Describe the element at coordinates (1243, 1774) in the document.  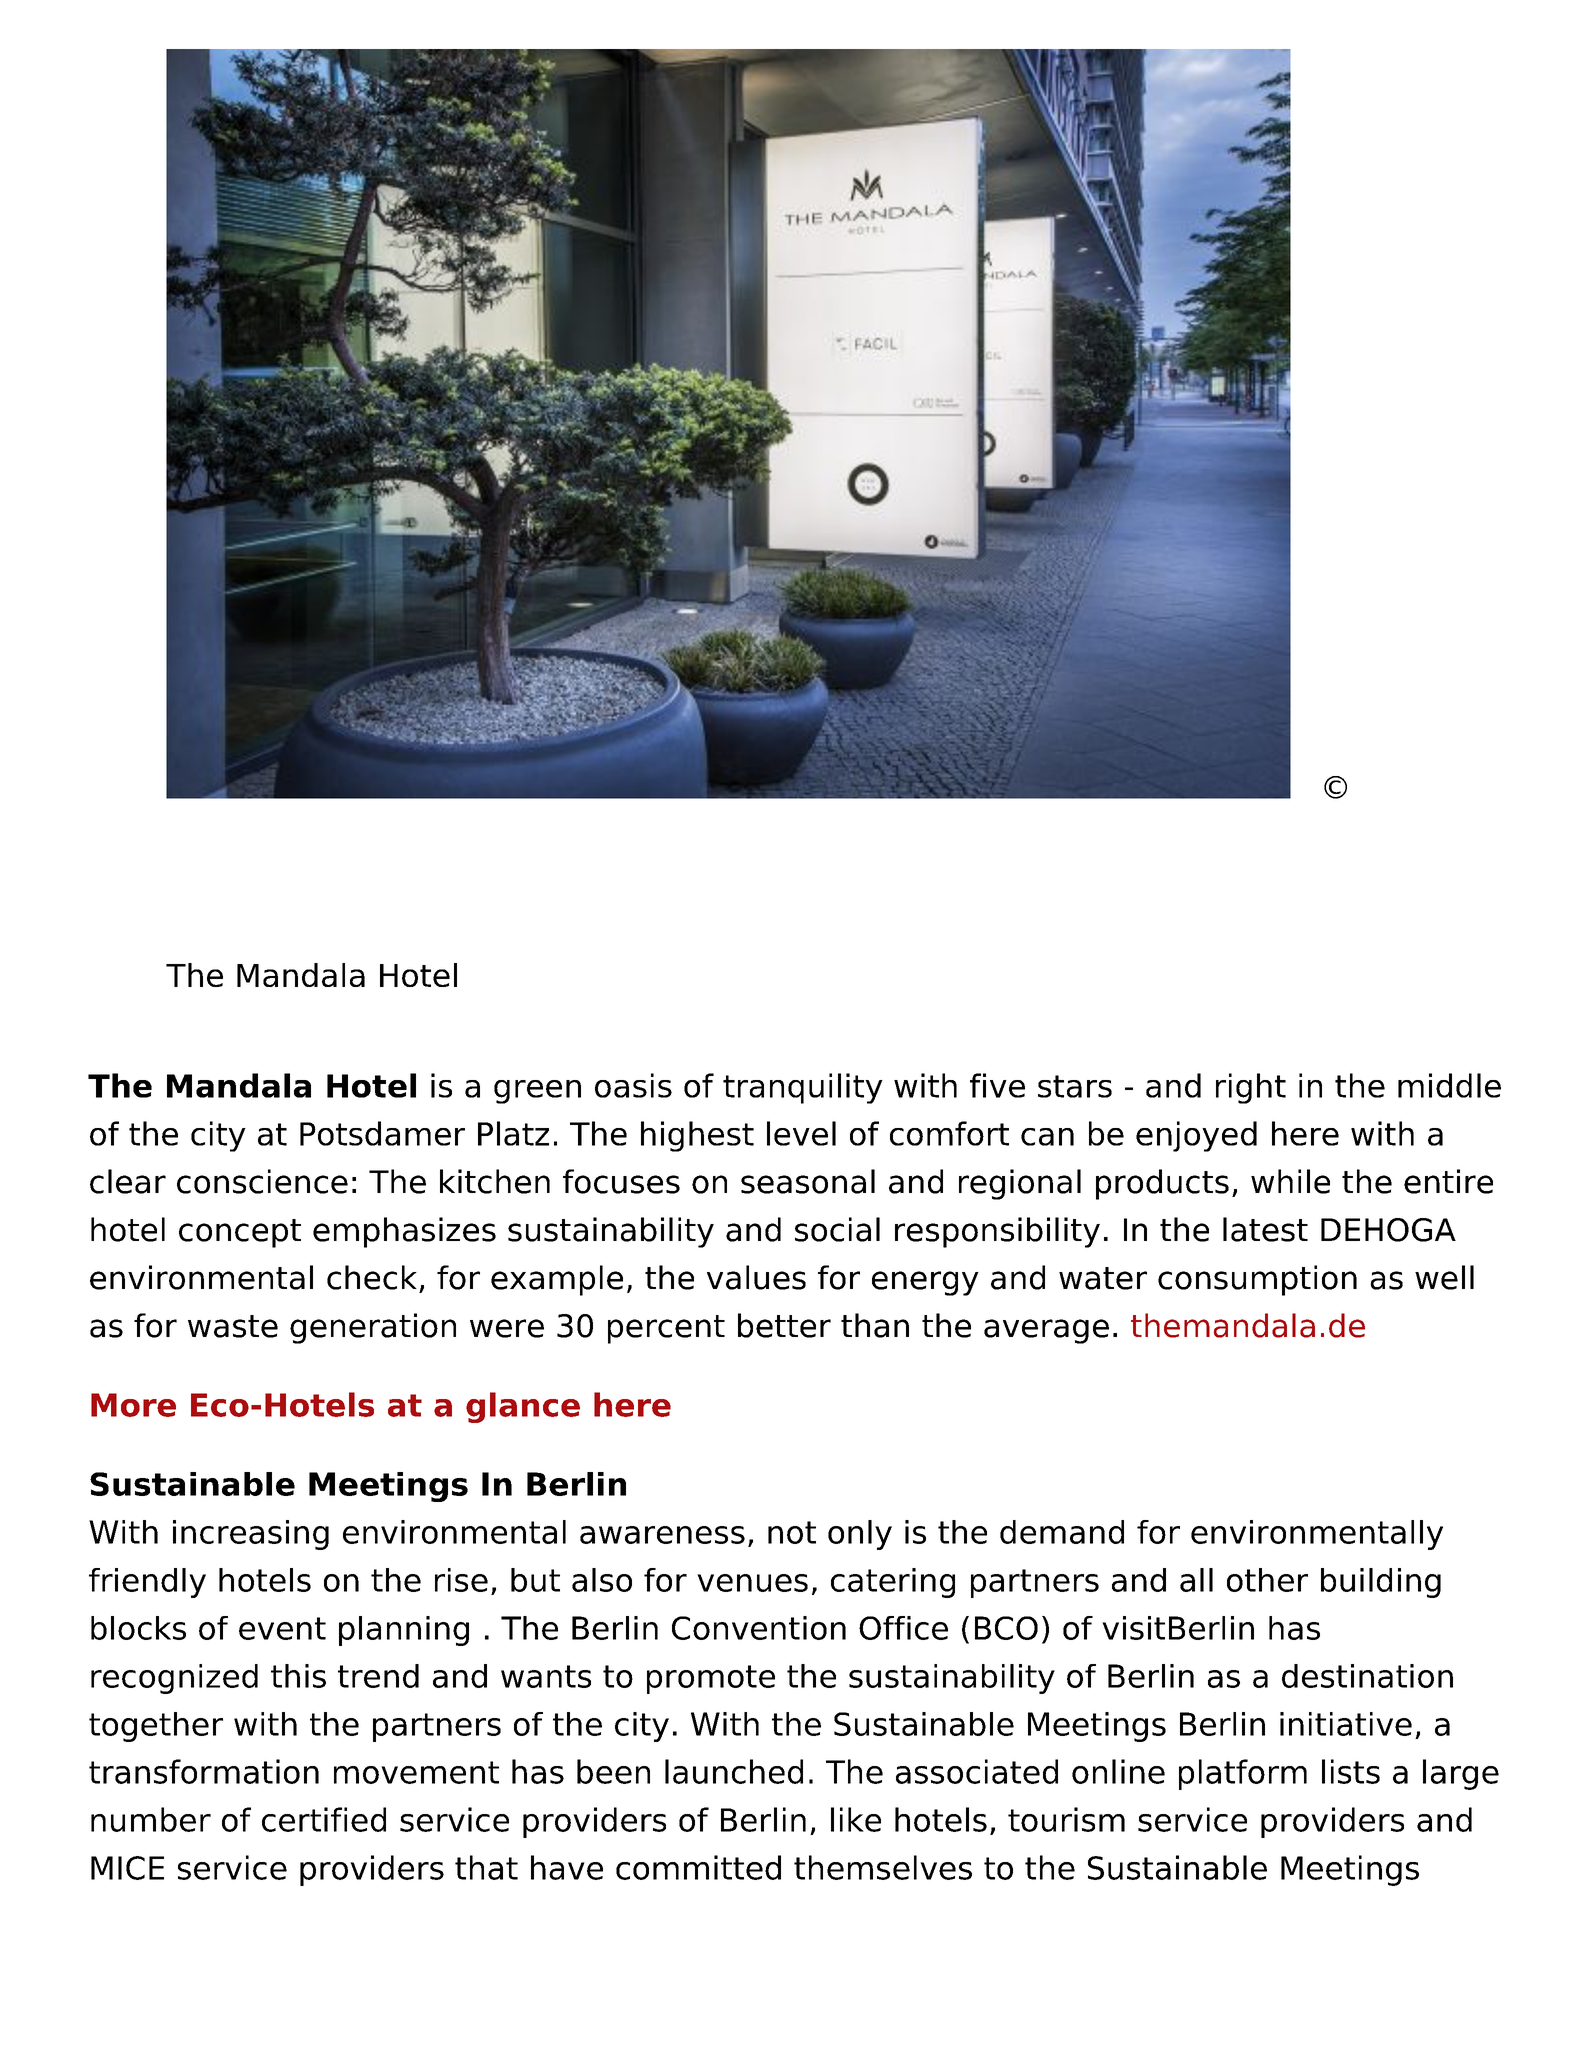
I see `platform` at that location.
